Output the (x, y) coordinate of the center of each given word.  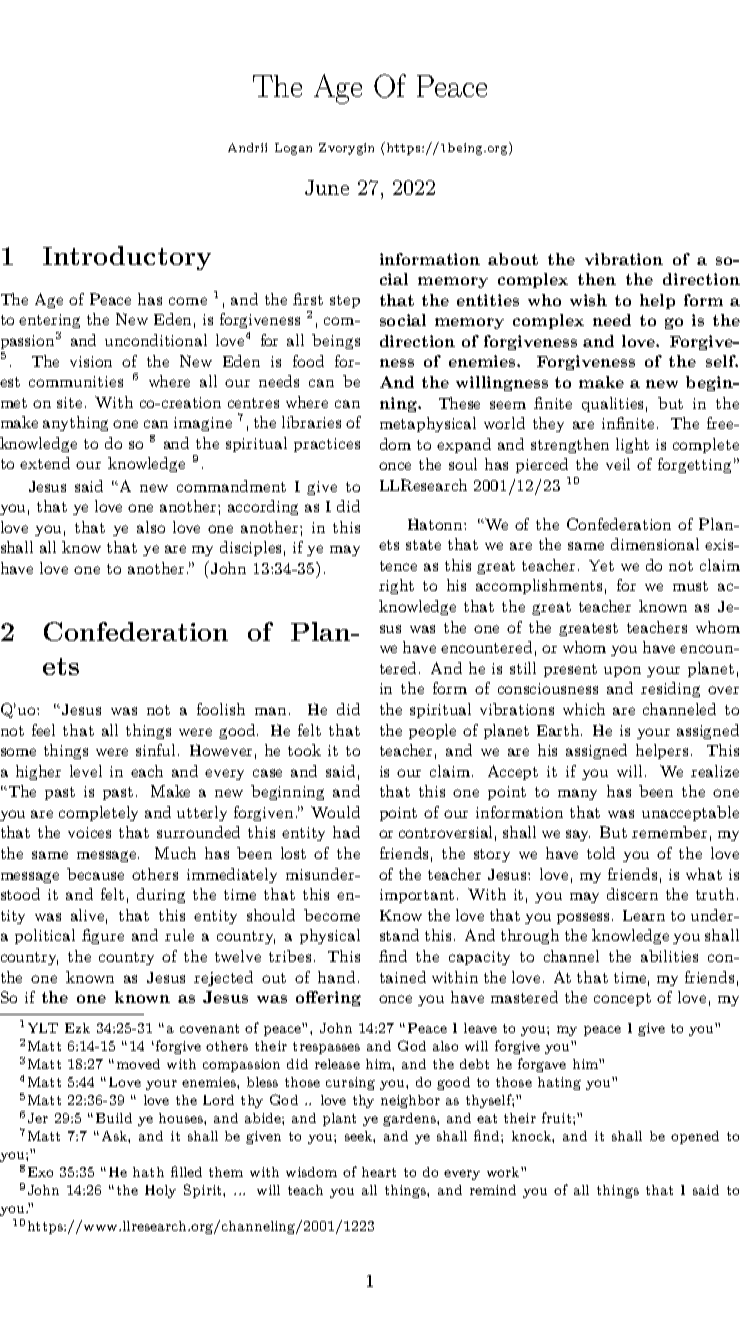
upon (622, 671)
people (432, 731)
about (513, 259)
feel (43, 730)
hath (148, 1172)
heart (379, 1172)
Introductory (127, 258)
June (327, 187)
